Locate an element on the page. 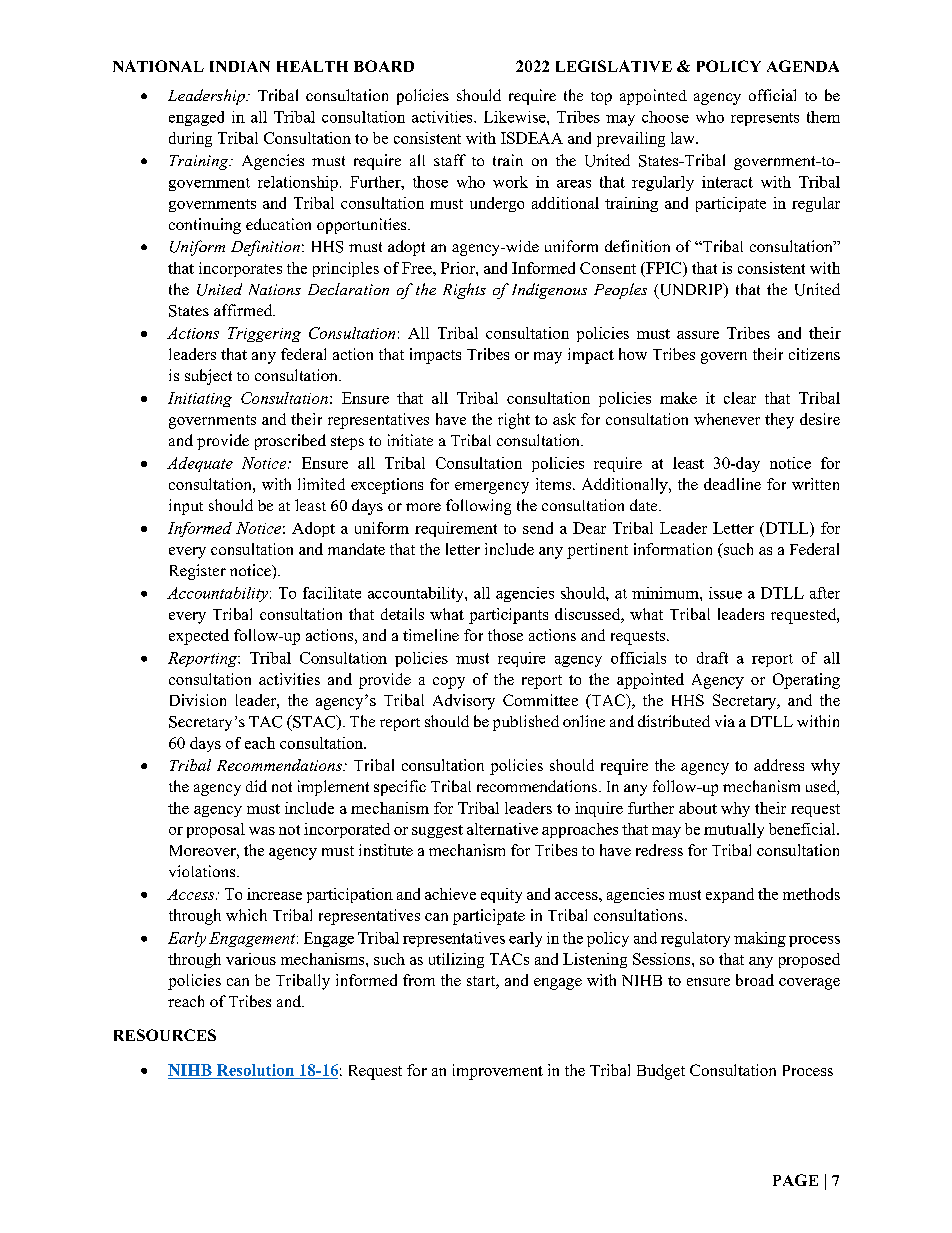 The image size is (952, 1233). clear is located at coordinates (740, 398).
